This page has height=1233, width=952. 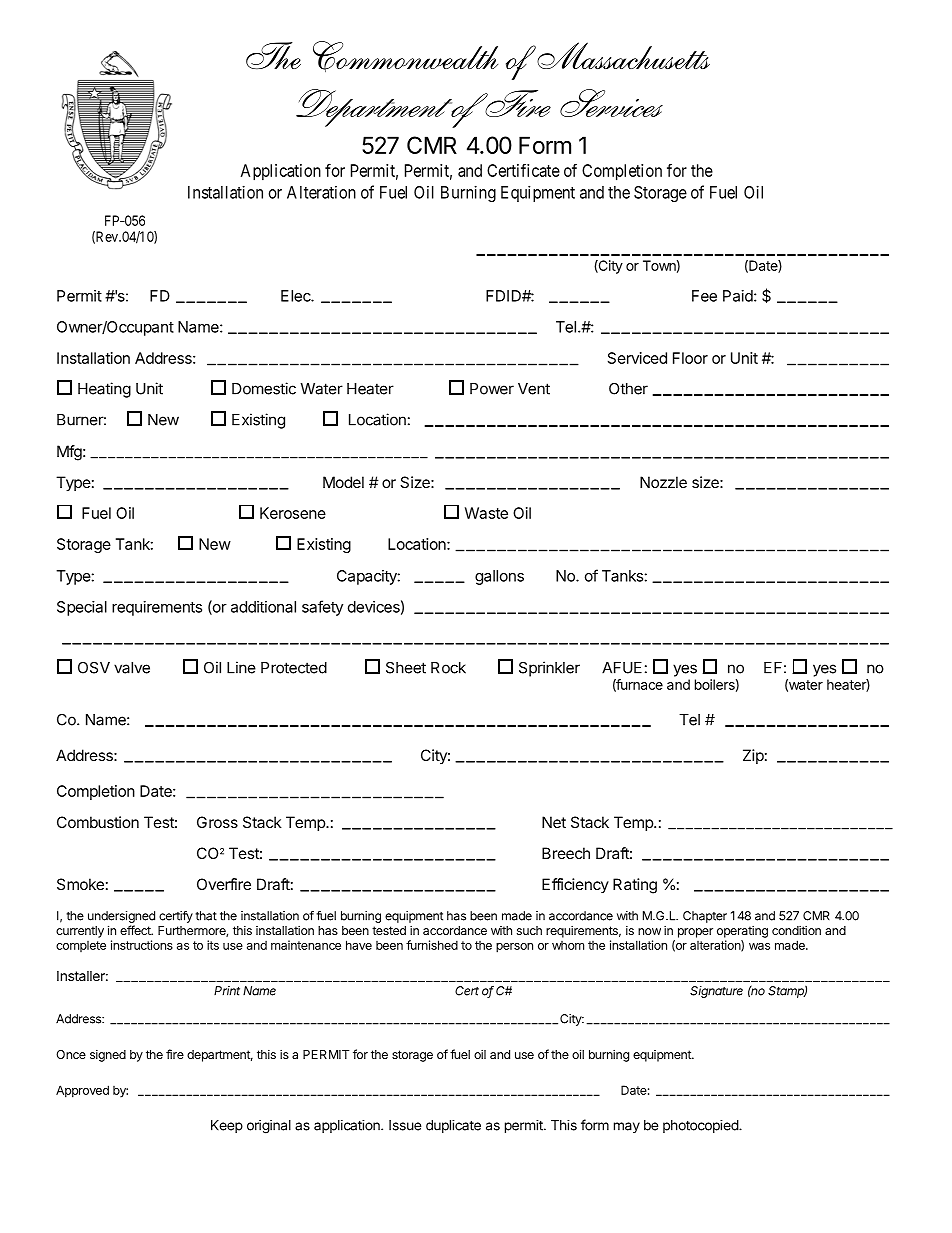 I want to click on Fee, so click(x=704, y=296).
